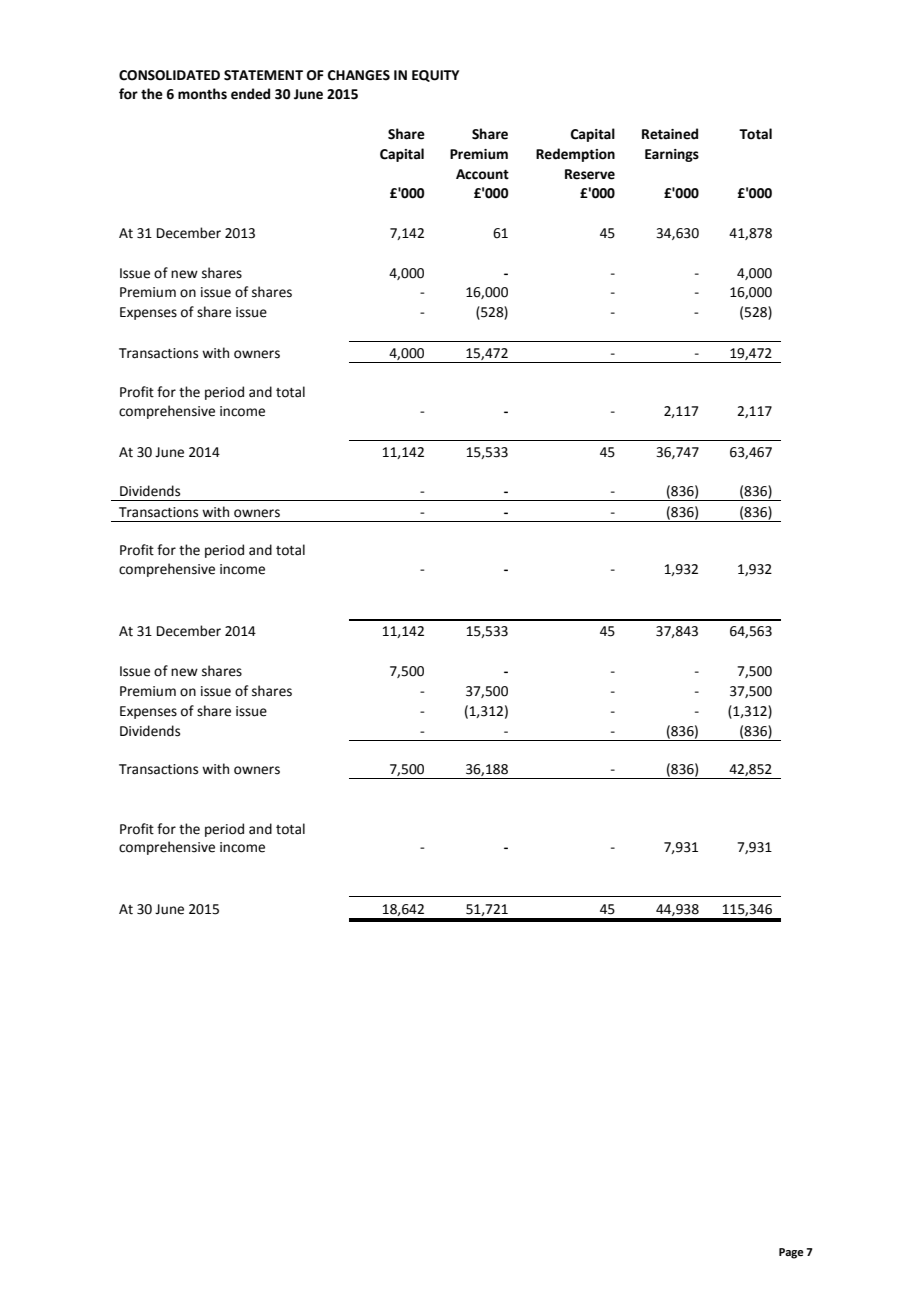 Image resolution: width=924 pixels, height=1308 pixels. Describe the element at coordinates (670, 134) in the screenshot. I see `Retained` at that location.
